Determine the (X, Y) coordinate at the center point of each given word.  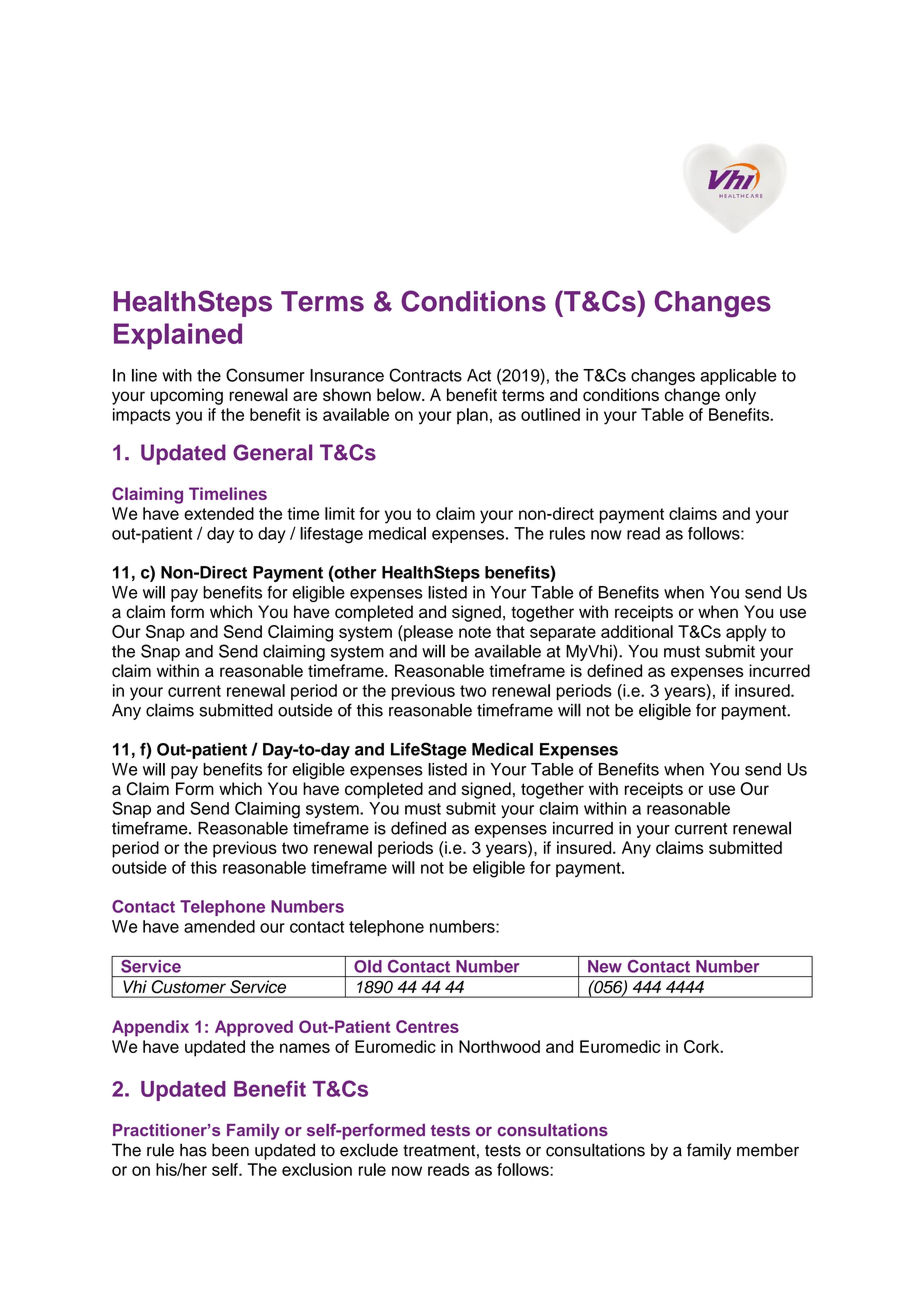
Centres (427, 1026)
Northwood (499, 1046)
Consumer (265, 375)
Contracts (425, 375)
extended (219, 513)
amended (219, 926)
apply (746, 633)
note (475, 632)
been (230, 1150)
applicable (738, 377)
